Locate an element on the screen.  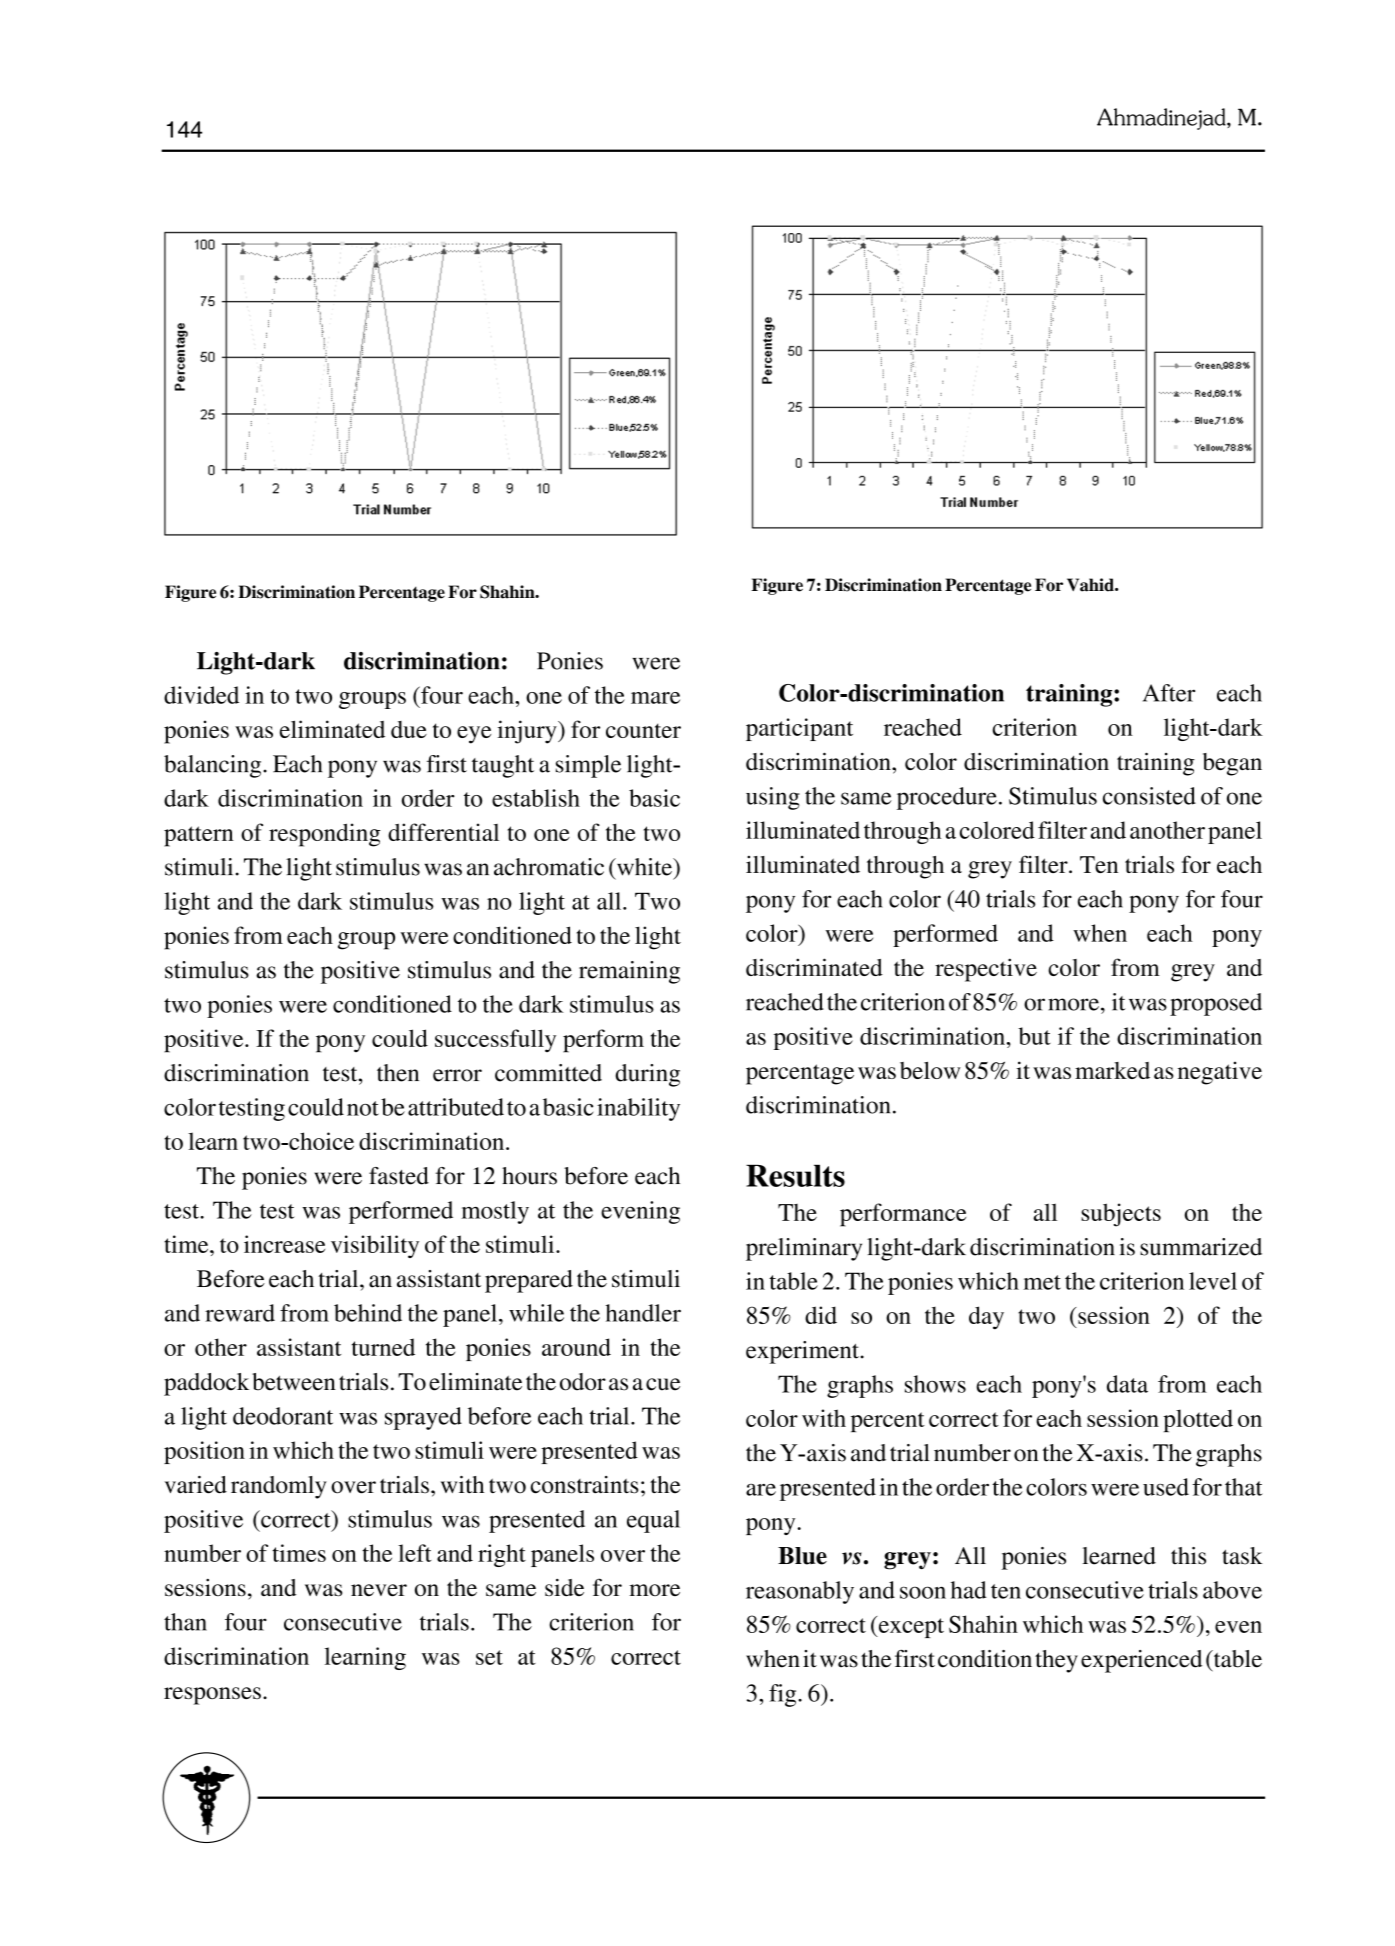
Ahmadinejad is located at coordinates (1162, 119).
